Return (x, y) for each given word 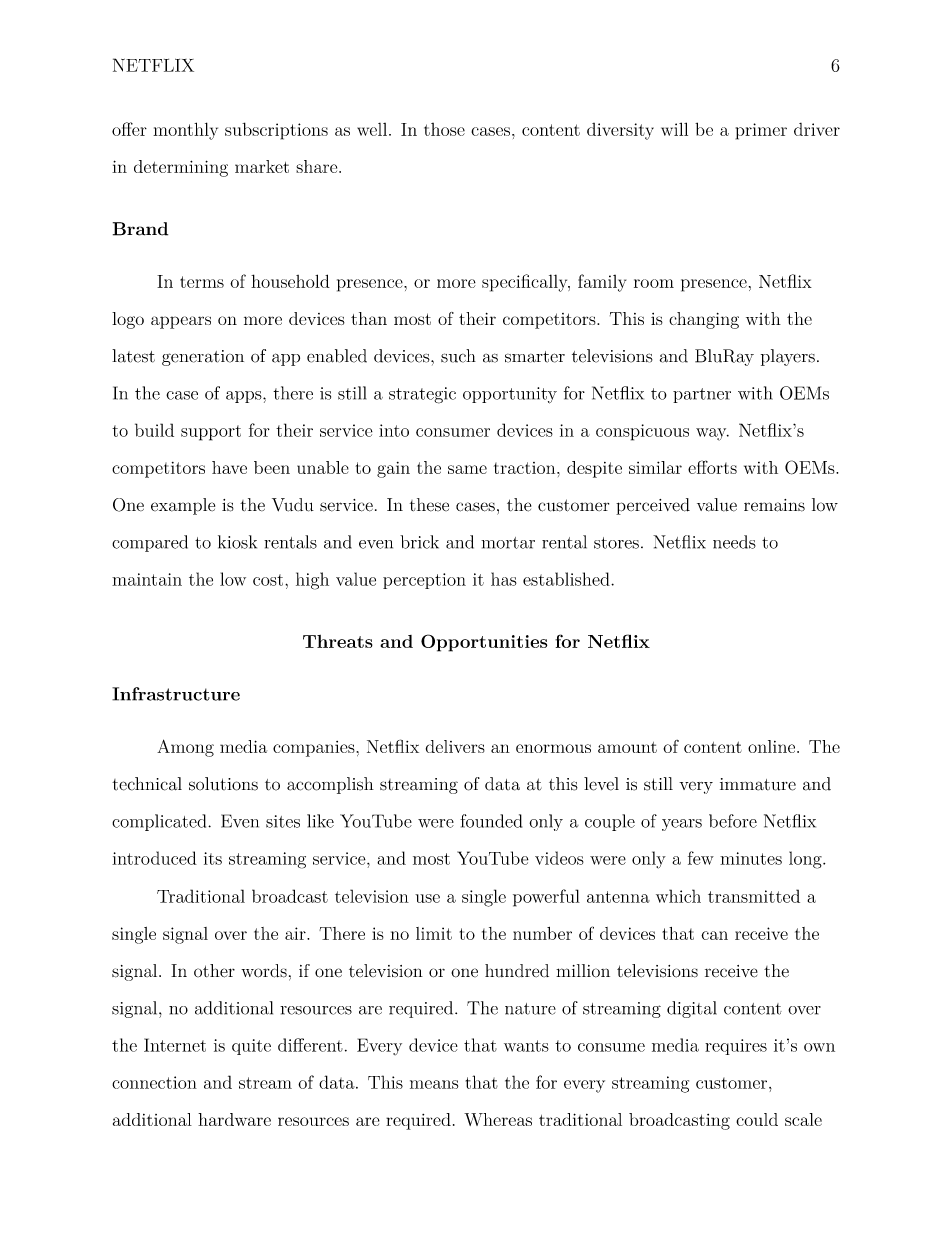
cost (268, 580)
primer (761, 131)
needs (734, 542)
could (757, 1119)
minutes (751, 858)
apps (245, 397)
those (444, 129)
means (434, 1084)
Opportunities (484, 643)
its (213, 858)
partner (702, 395)
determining (181, 168)
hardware (234, 1119)
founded (491, 821)
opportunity (510, 395)
